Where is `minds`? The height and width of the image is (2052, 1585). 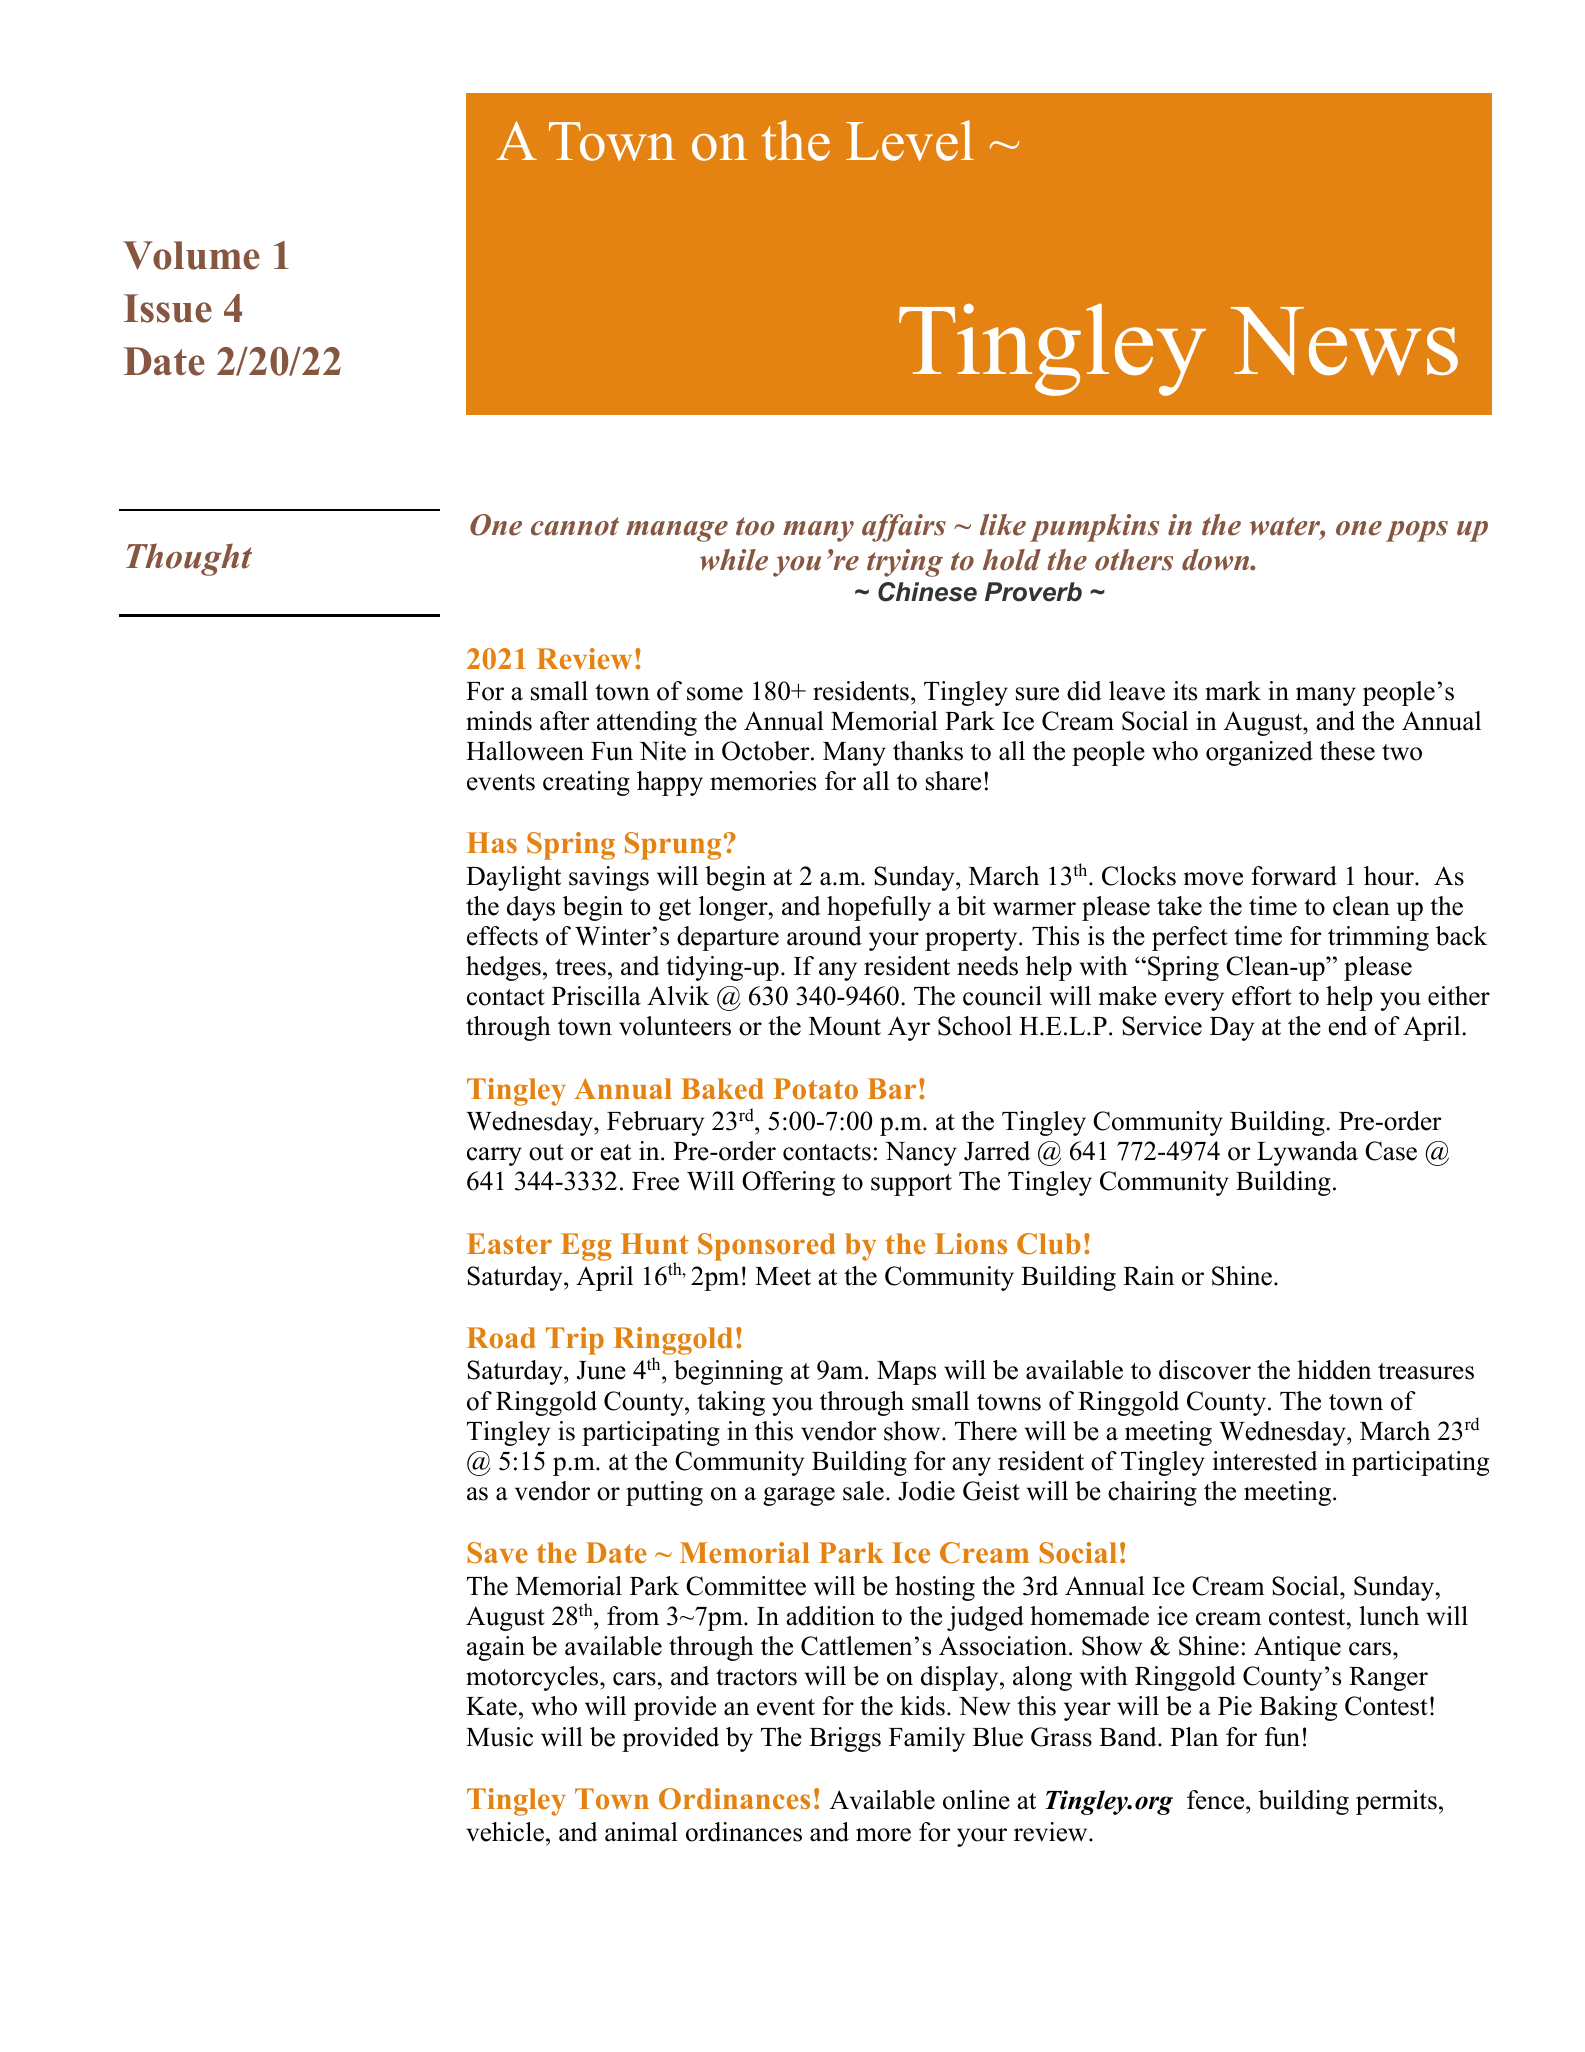
minds is located at coordinates (499, 721).
